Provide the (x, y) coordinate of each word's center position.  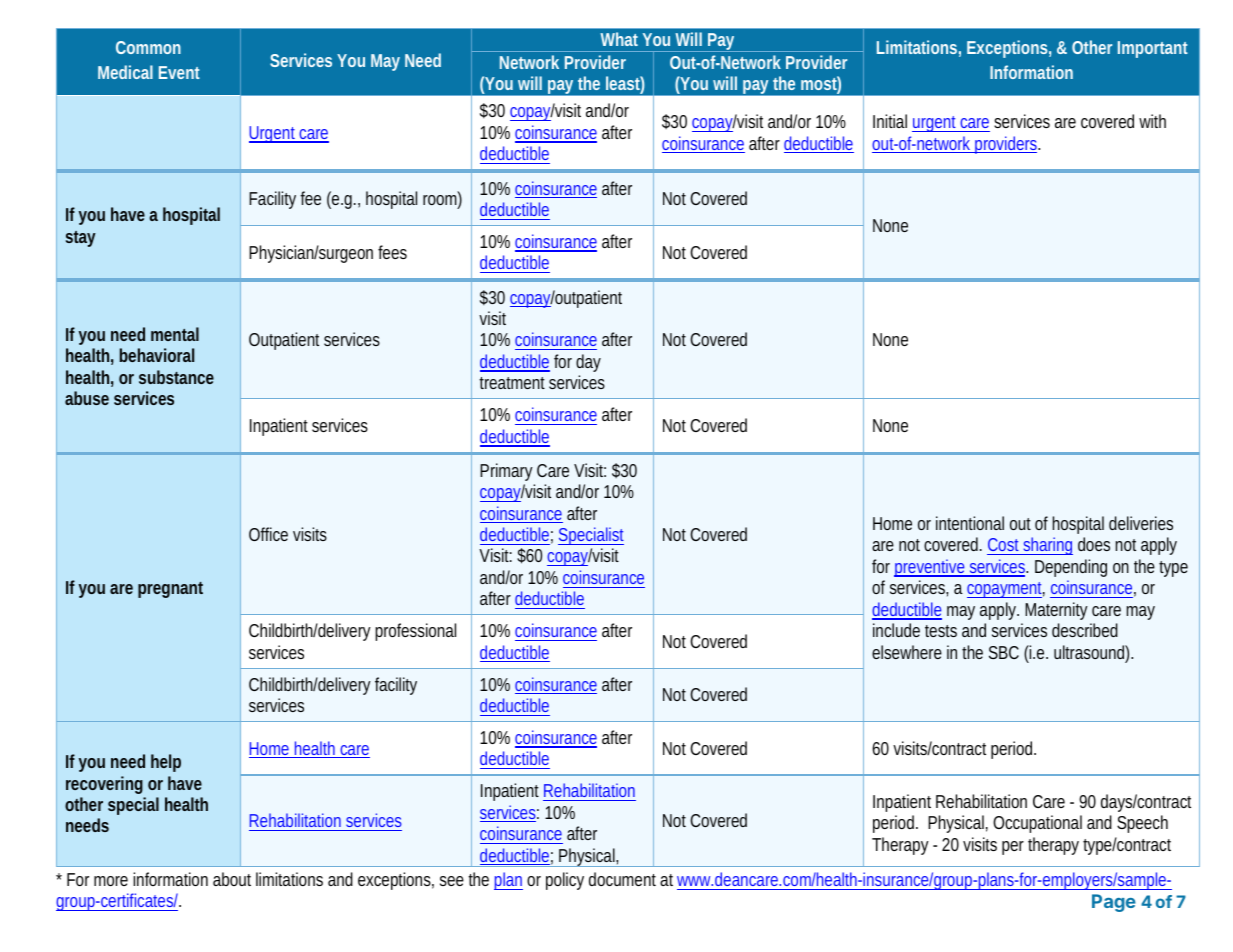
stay (81, 239)
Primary (506, 472)
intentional (970, 523)
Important (1153, 49)
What (619, 39)
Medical (125, 72)
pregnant (170, 590)
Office (268, 534)
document (622, 879)
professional (415, 632)
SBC (1004, 652)
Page (1114, 903)
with (1152, 121)
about (232, 879)
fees (392, 252)
